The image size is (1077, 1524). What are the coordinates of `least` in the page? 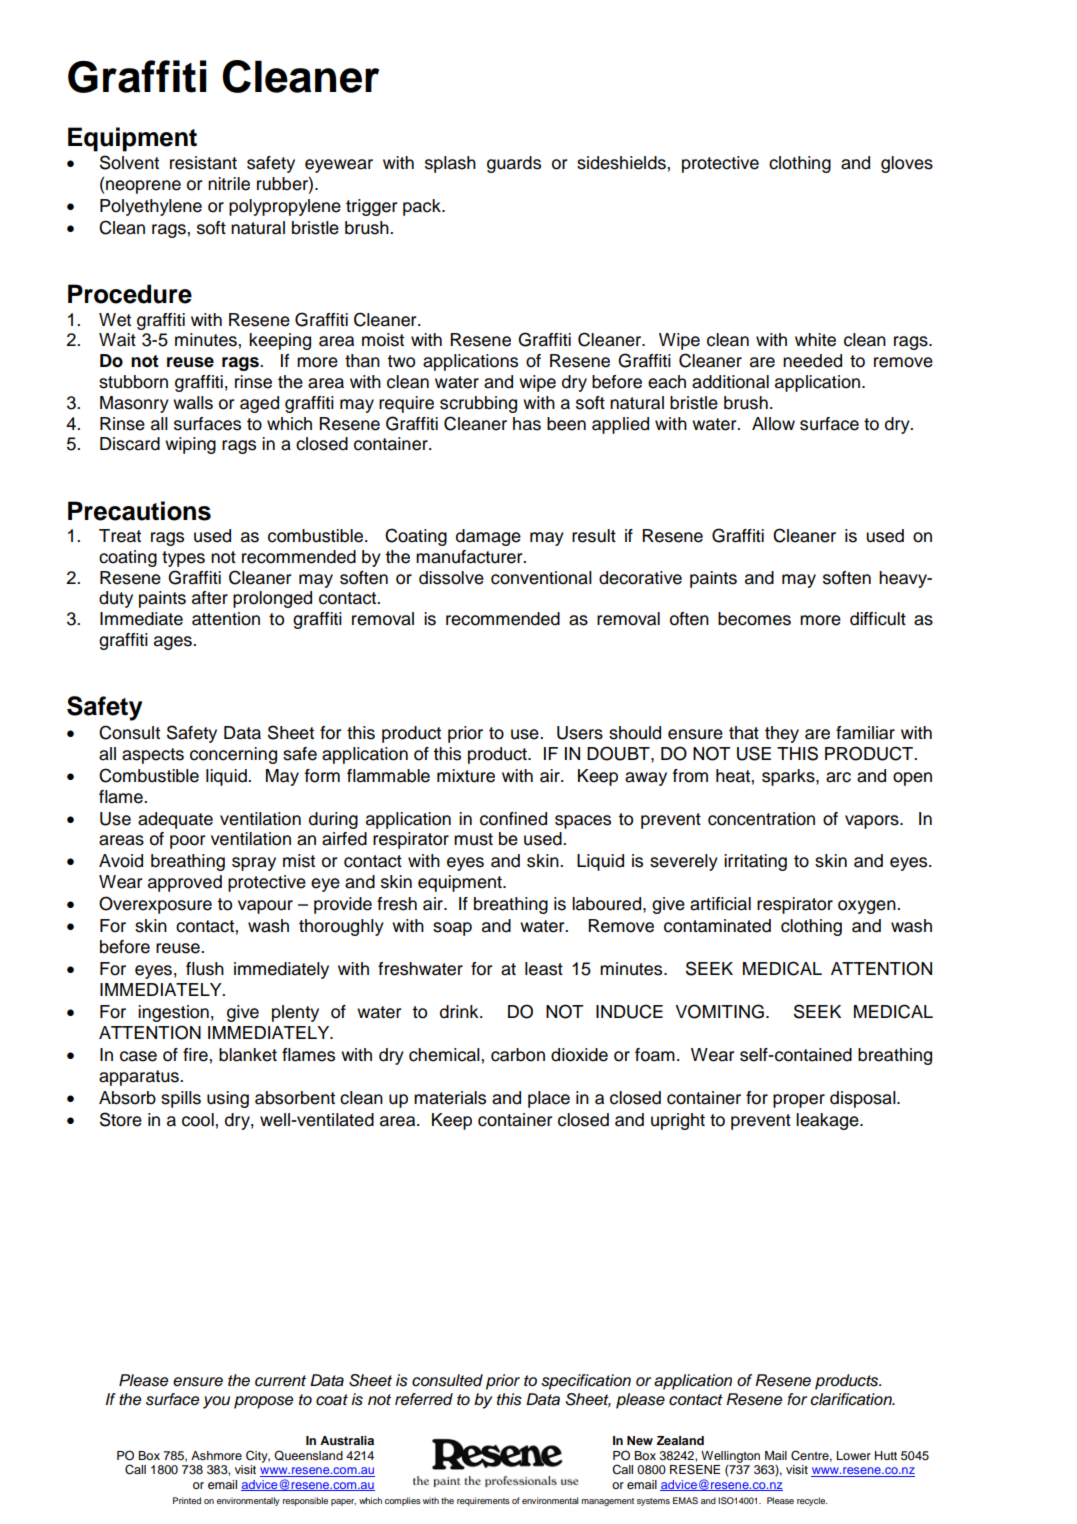 It's located at (544, 969).
